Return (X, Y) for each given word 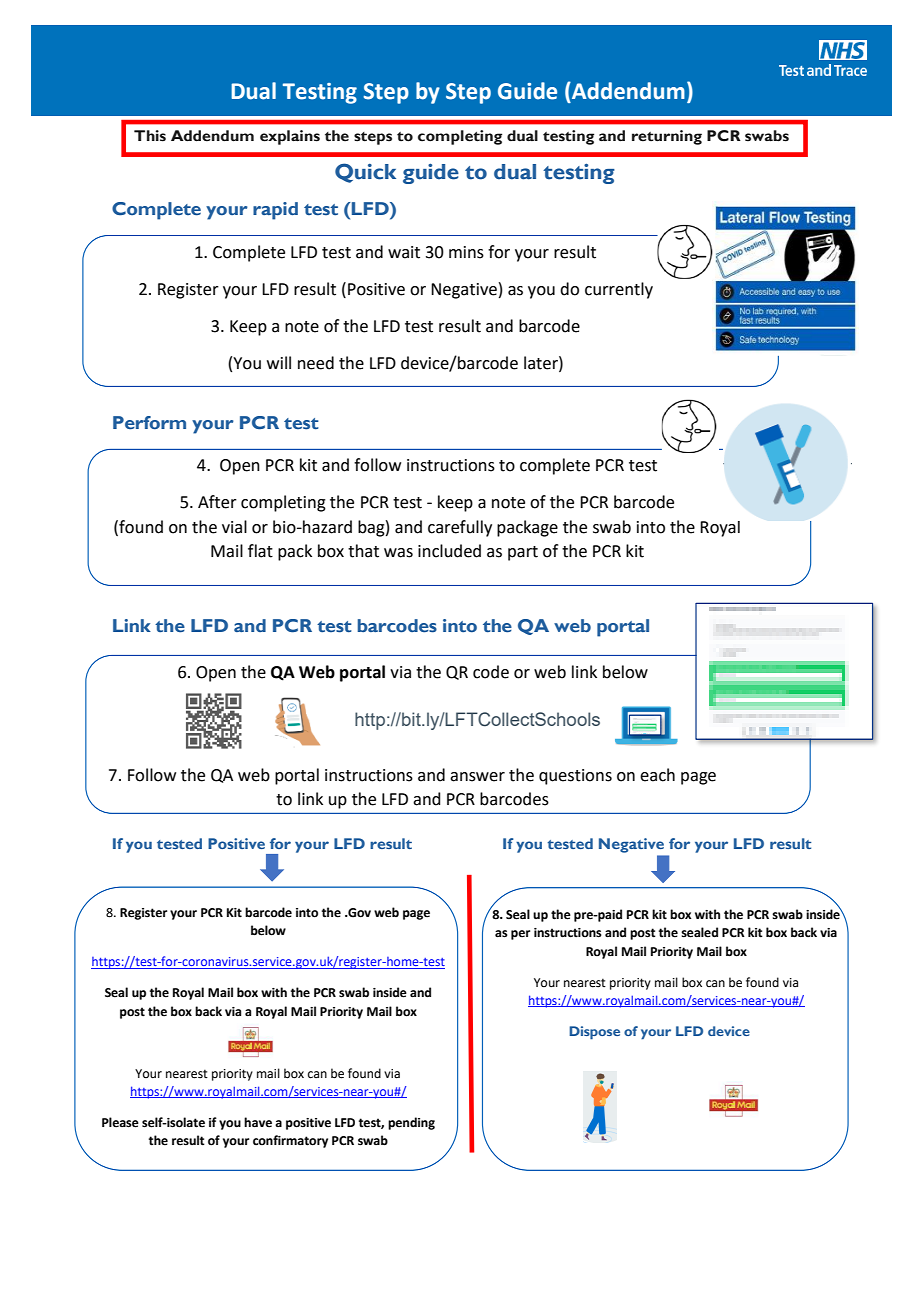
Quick (365, 173)
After (217, 502)
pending (411, 1123)
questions (575, 777)
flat (260, 551)
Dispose (594, 1033)
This (150, 136)
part (523, 553)
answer (477, 777)
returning (667, 137)
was (398, 553)
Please (120, 1122)
